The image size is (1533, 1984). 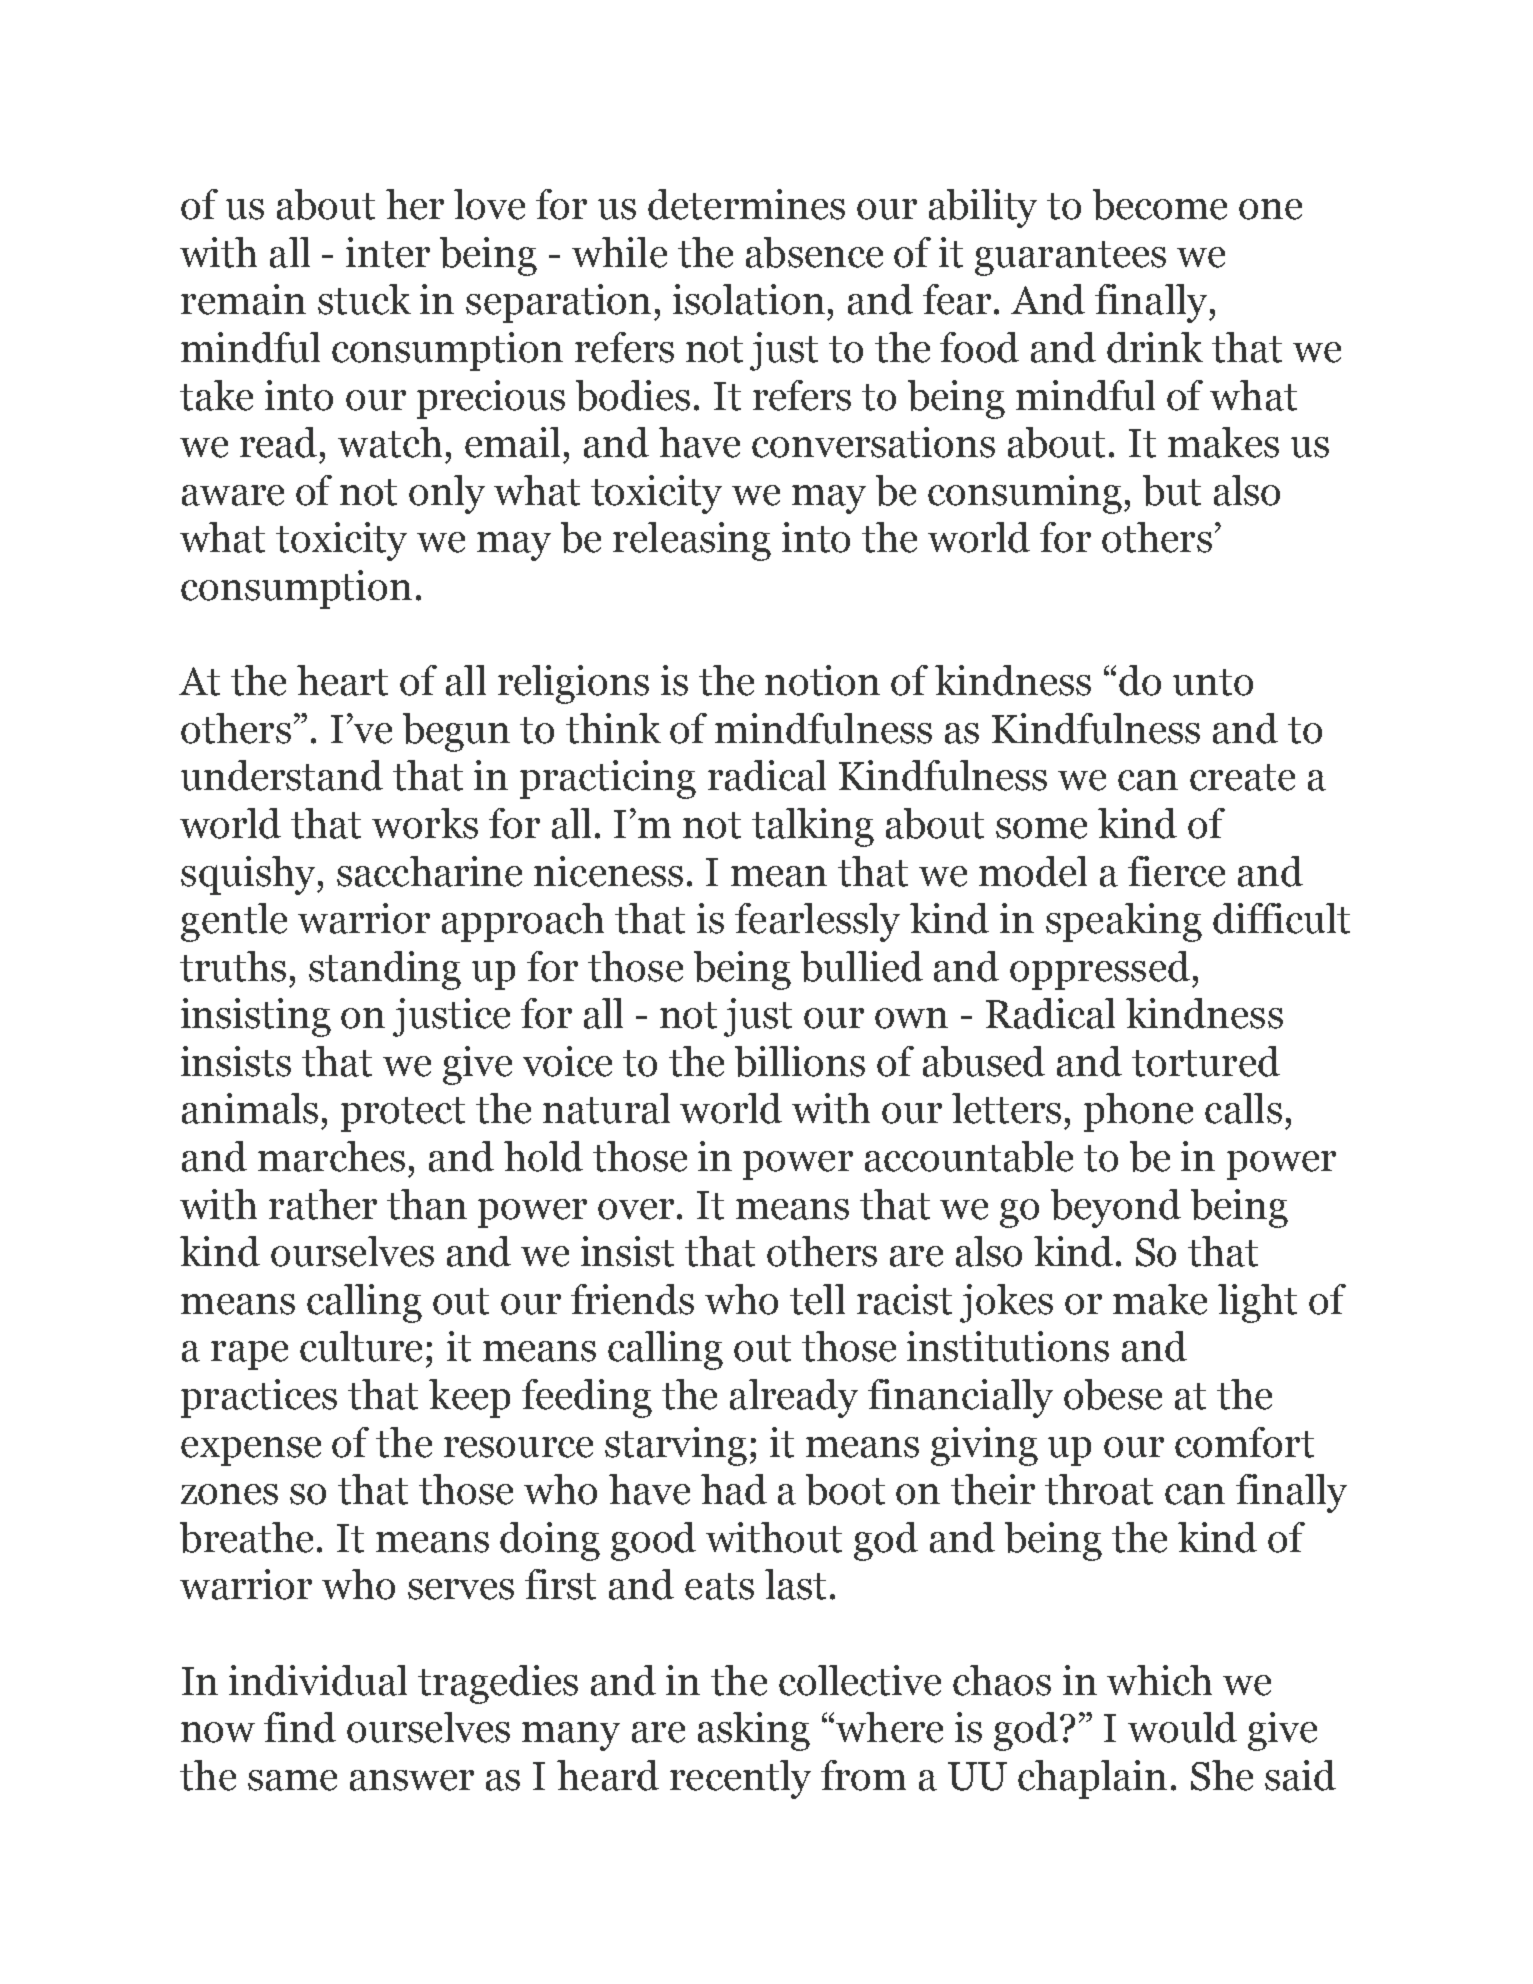 I want to click on find, so click(x=300, y=1727).
